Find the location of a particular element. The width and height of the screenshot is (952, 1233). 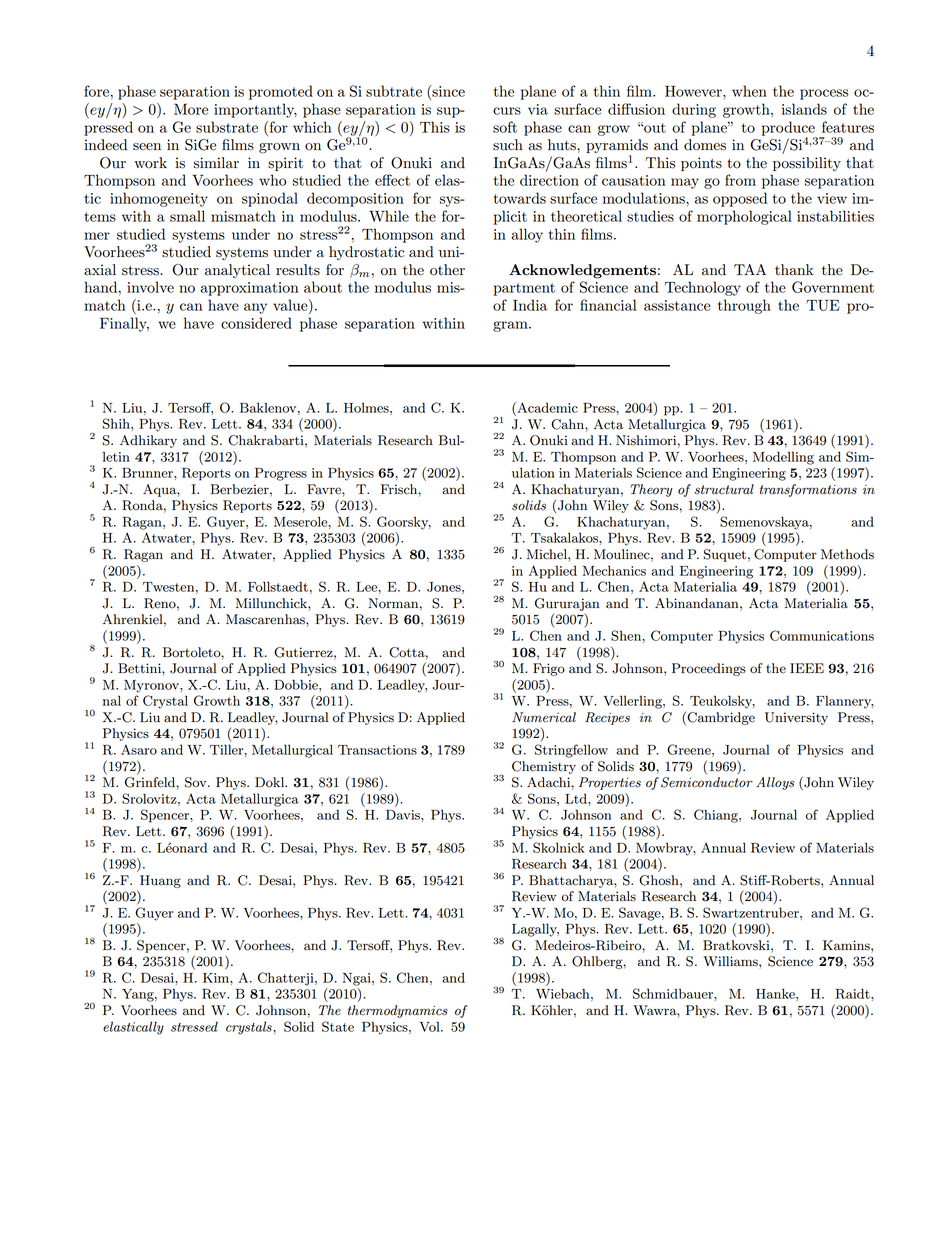

thermodynamics is located at coordinates (398, 1011).
